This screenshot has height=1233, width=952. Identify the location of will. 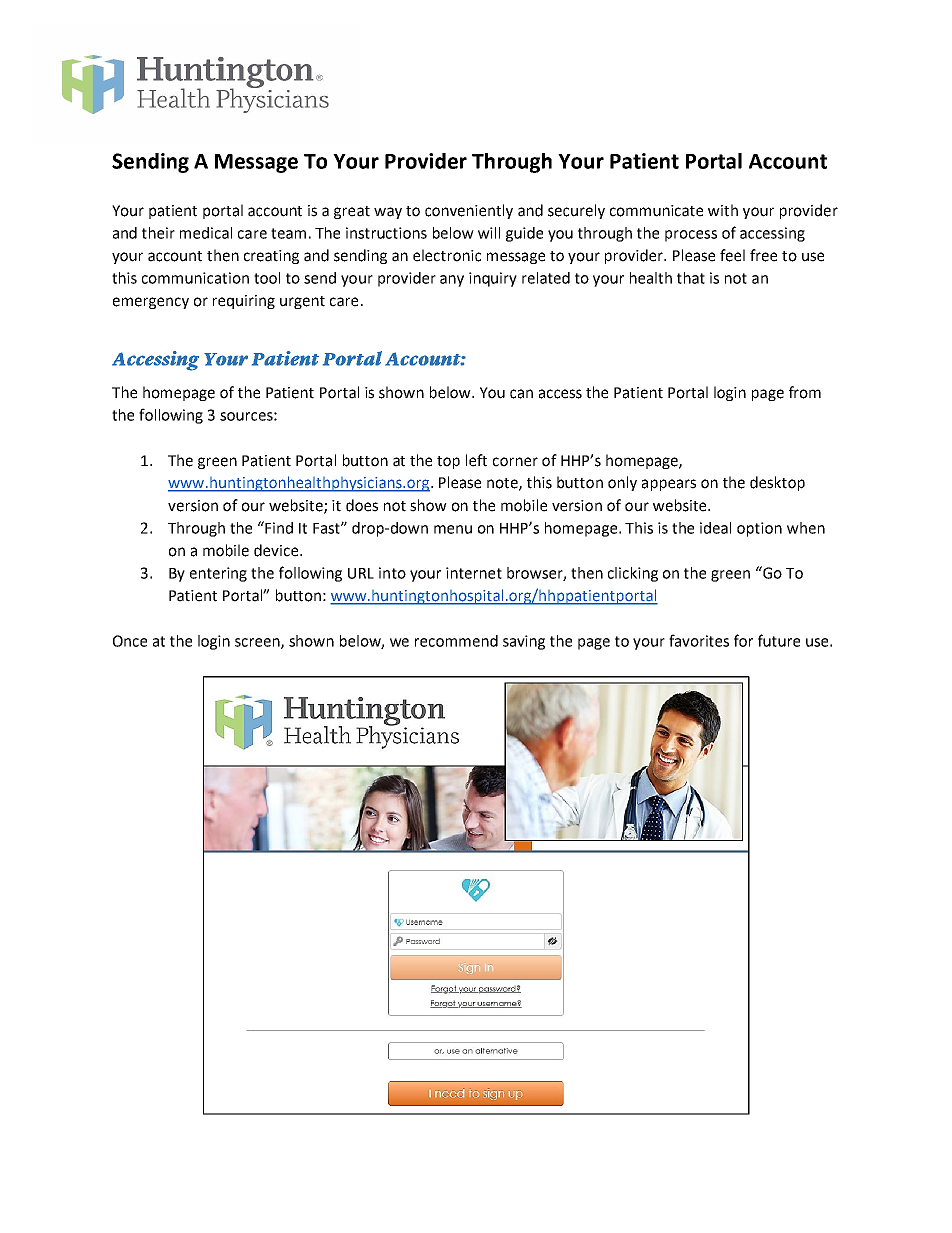
(489, 233).
